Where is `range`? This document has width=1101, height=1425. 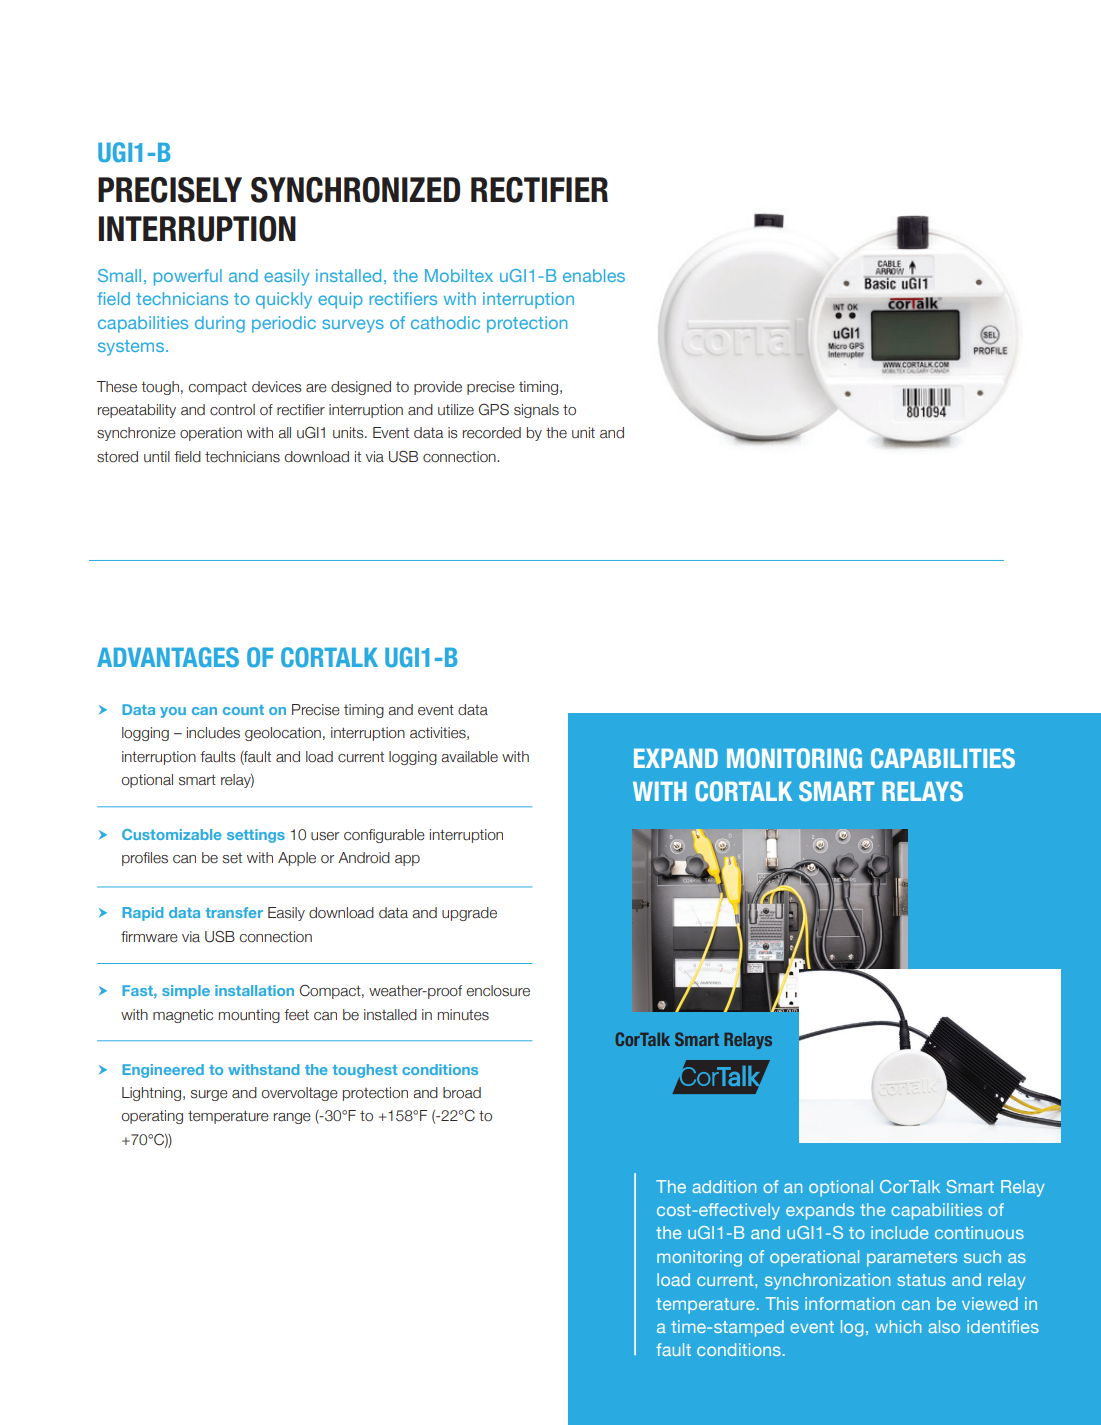
range is located at coordinates (292, 1118).
